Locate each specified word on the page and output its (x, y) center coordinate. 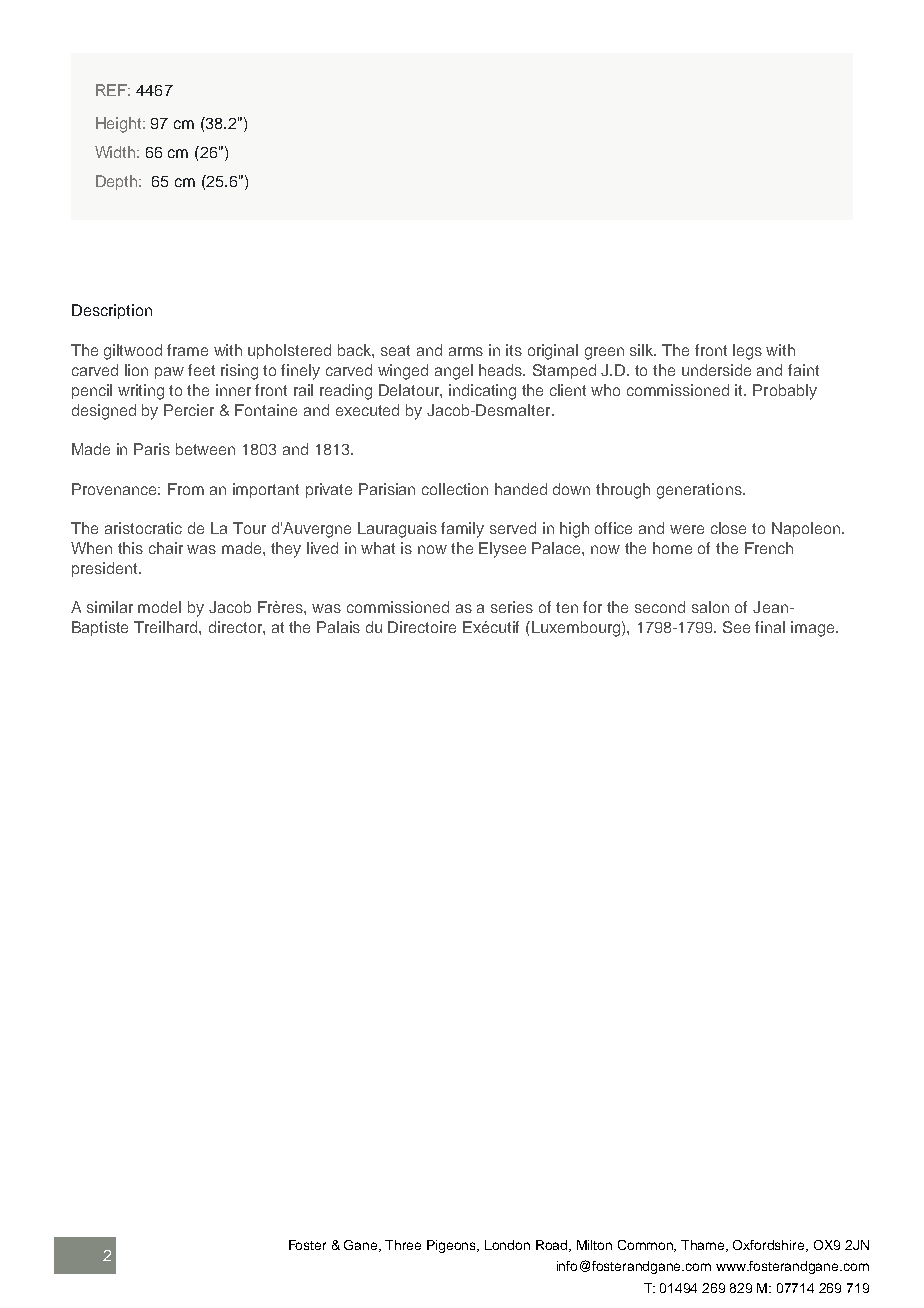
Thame (704, 1246)
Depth (118, 182)
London (507, 1245)
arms (466, 351)
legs (747, 352)
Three (403, 1245)
